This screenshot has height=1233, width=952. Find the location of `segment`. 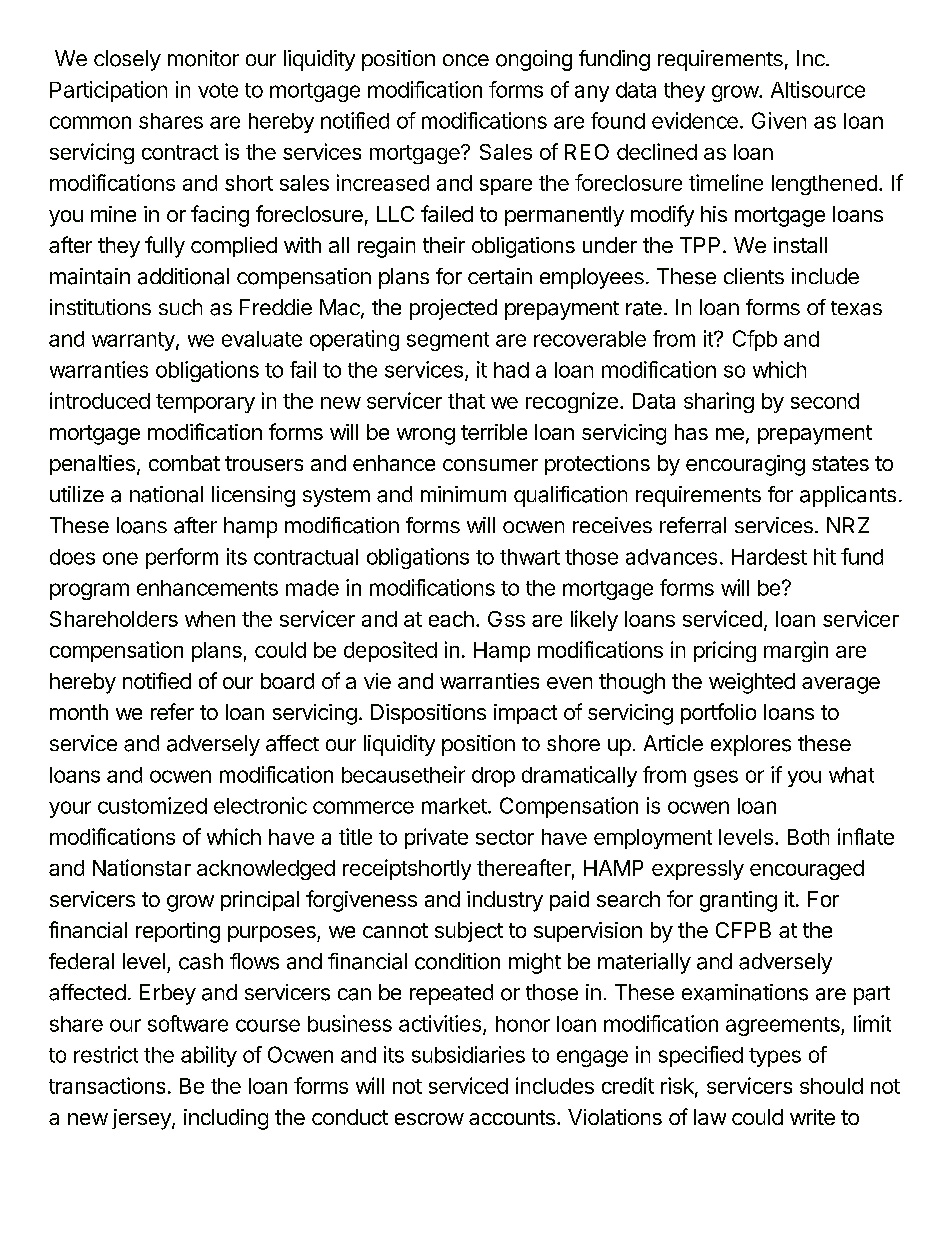

segment is located at coordinates (448, 341).
